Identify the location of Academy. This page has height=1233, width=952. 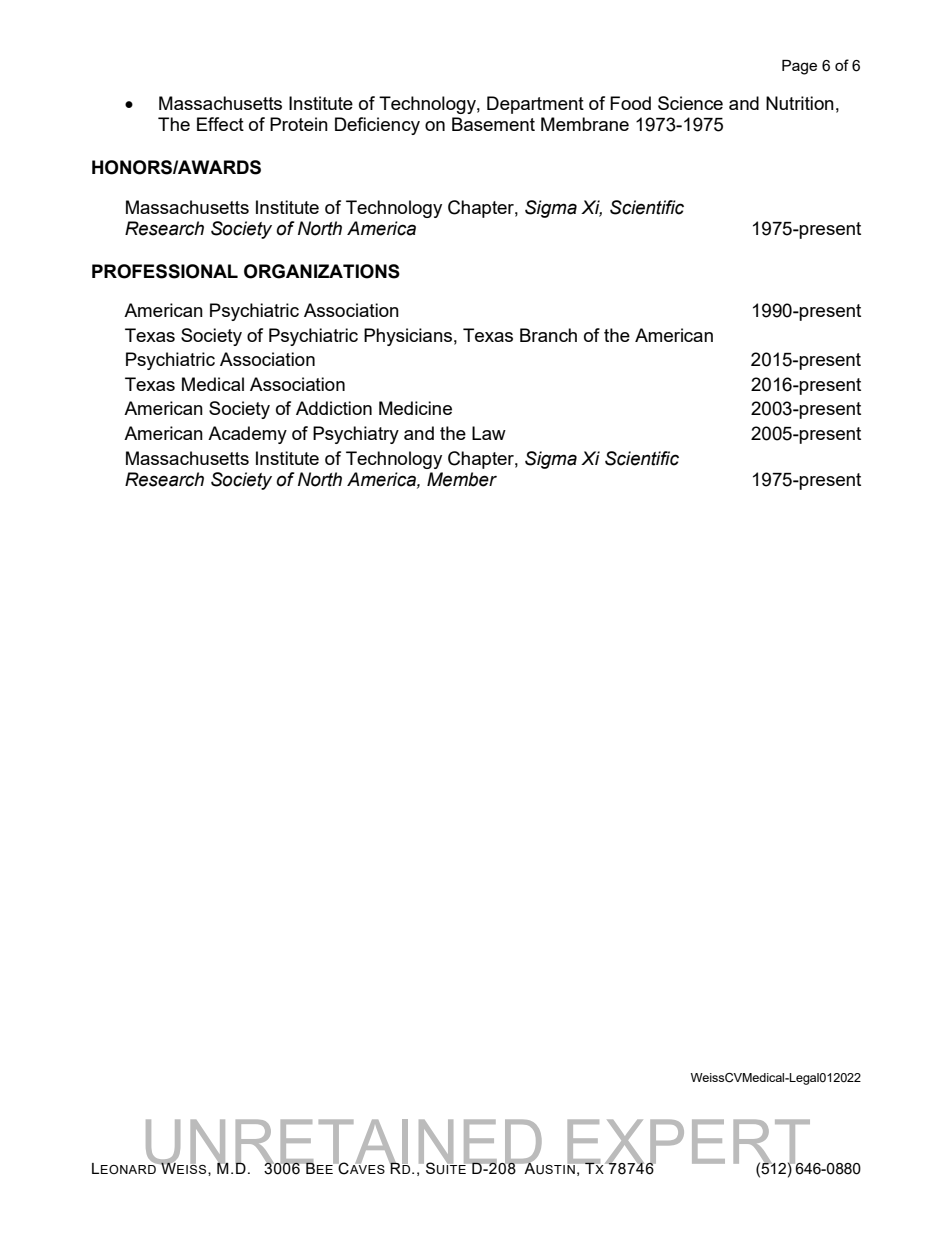
(247, 435).
